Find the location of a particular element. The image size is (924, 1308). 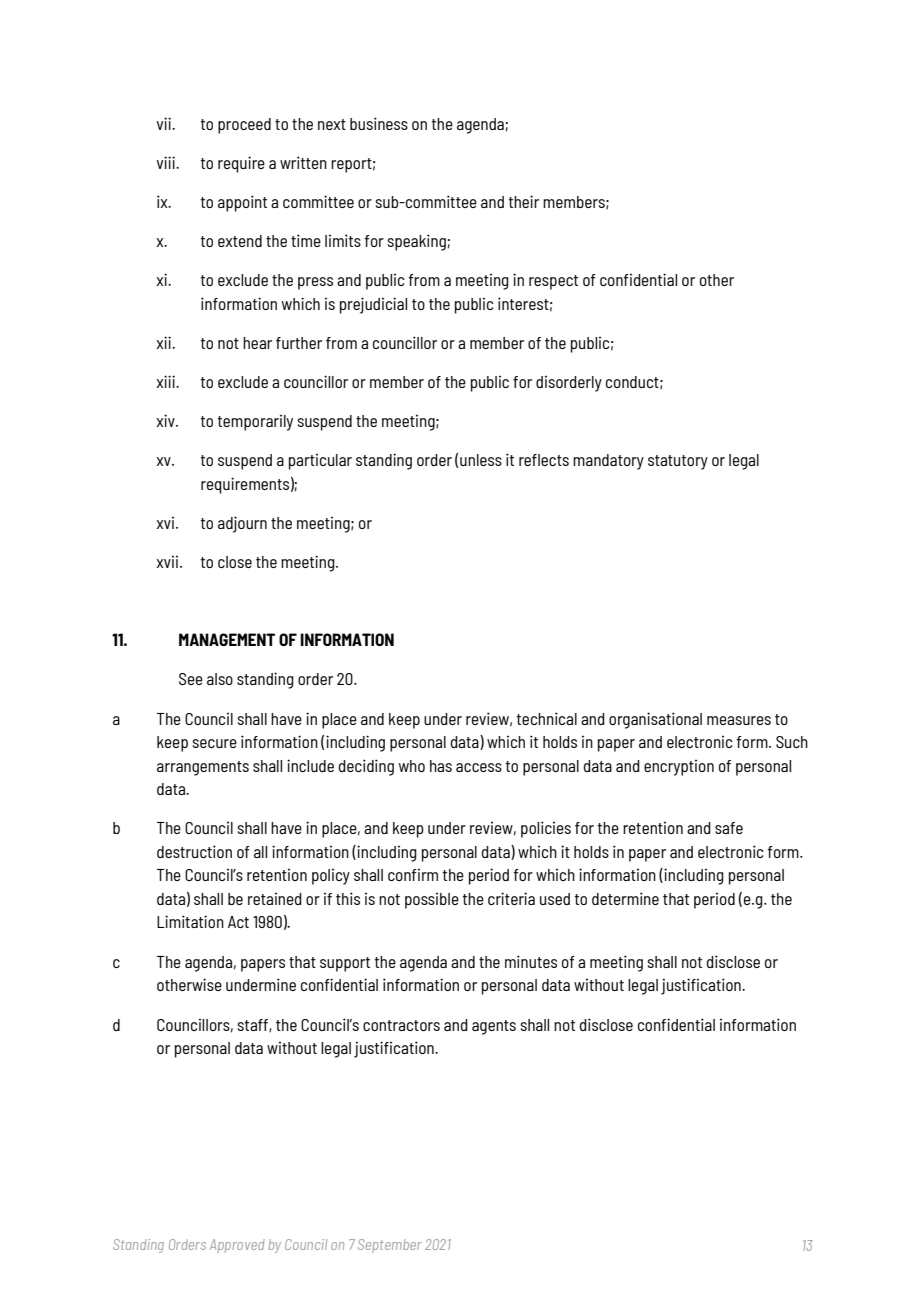

September is located at coordinates (390, 1246).
